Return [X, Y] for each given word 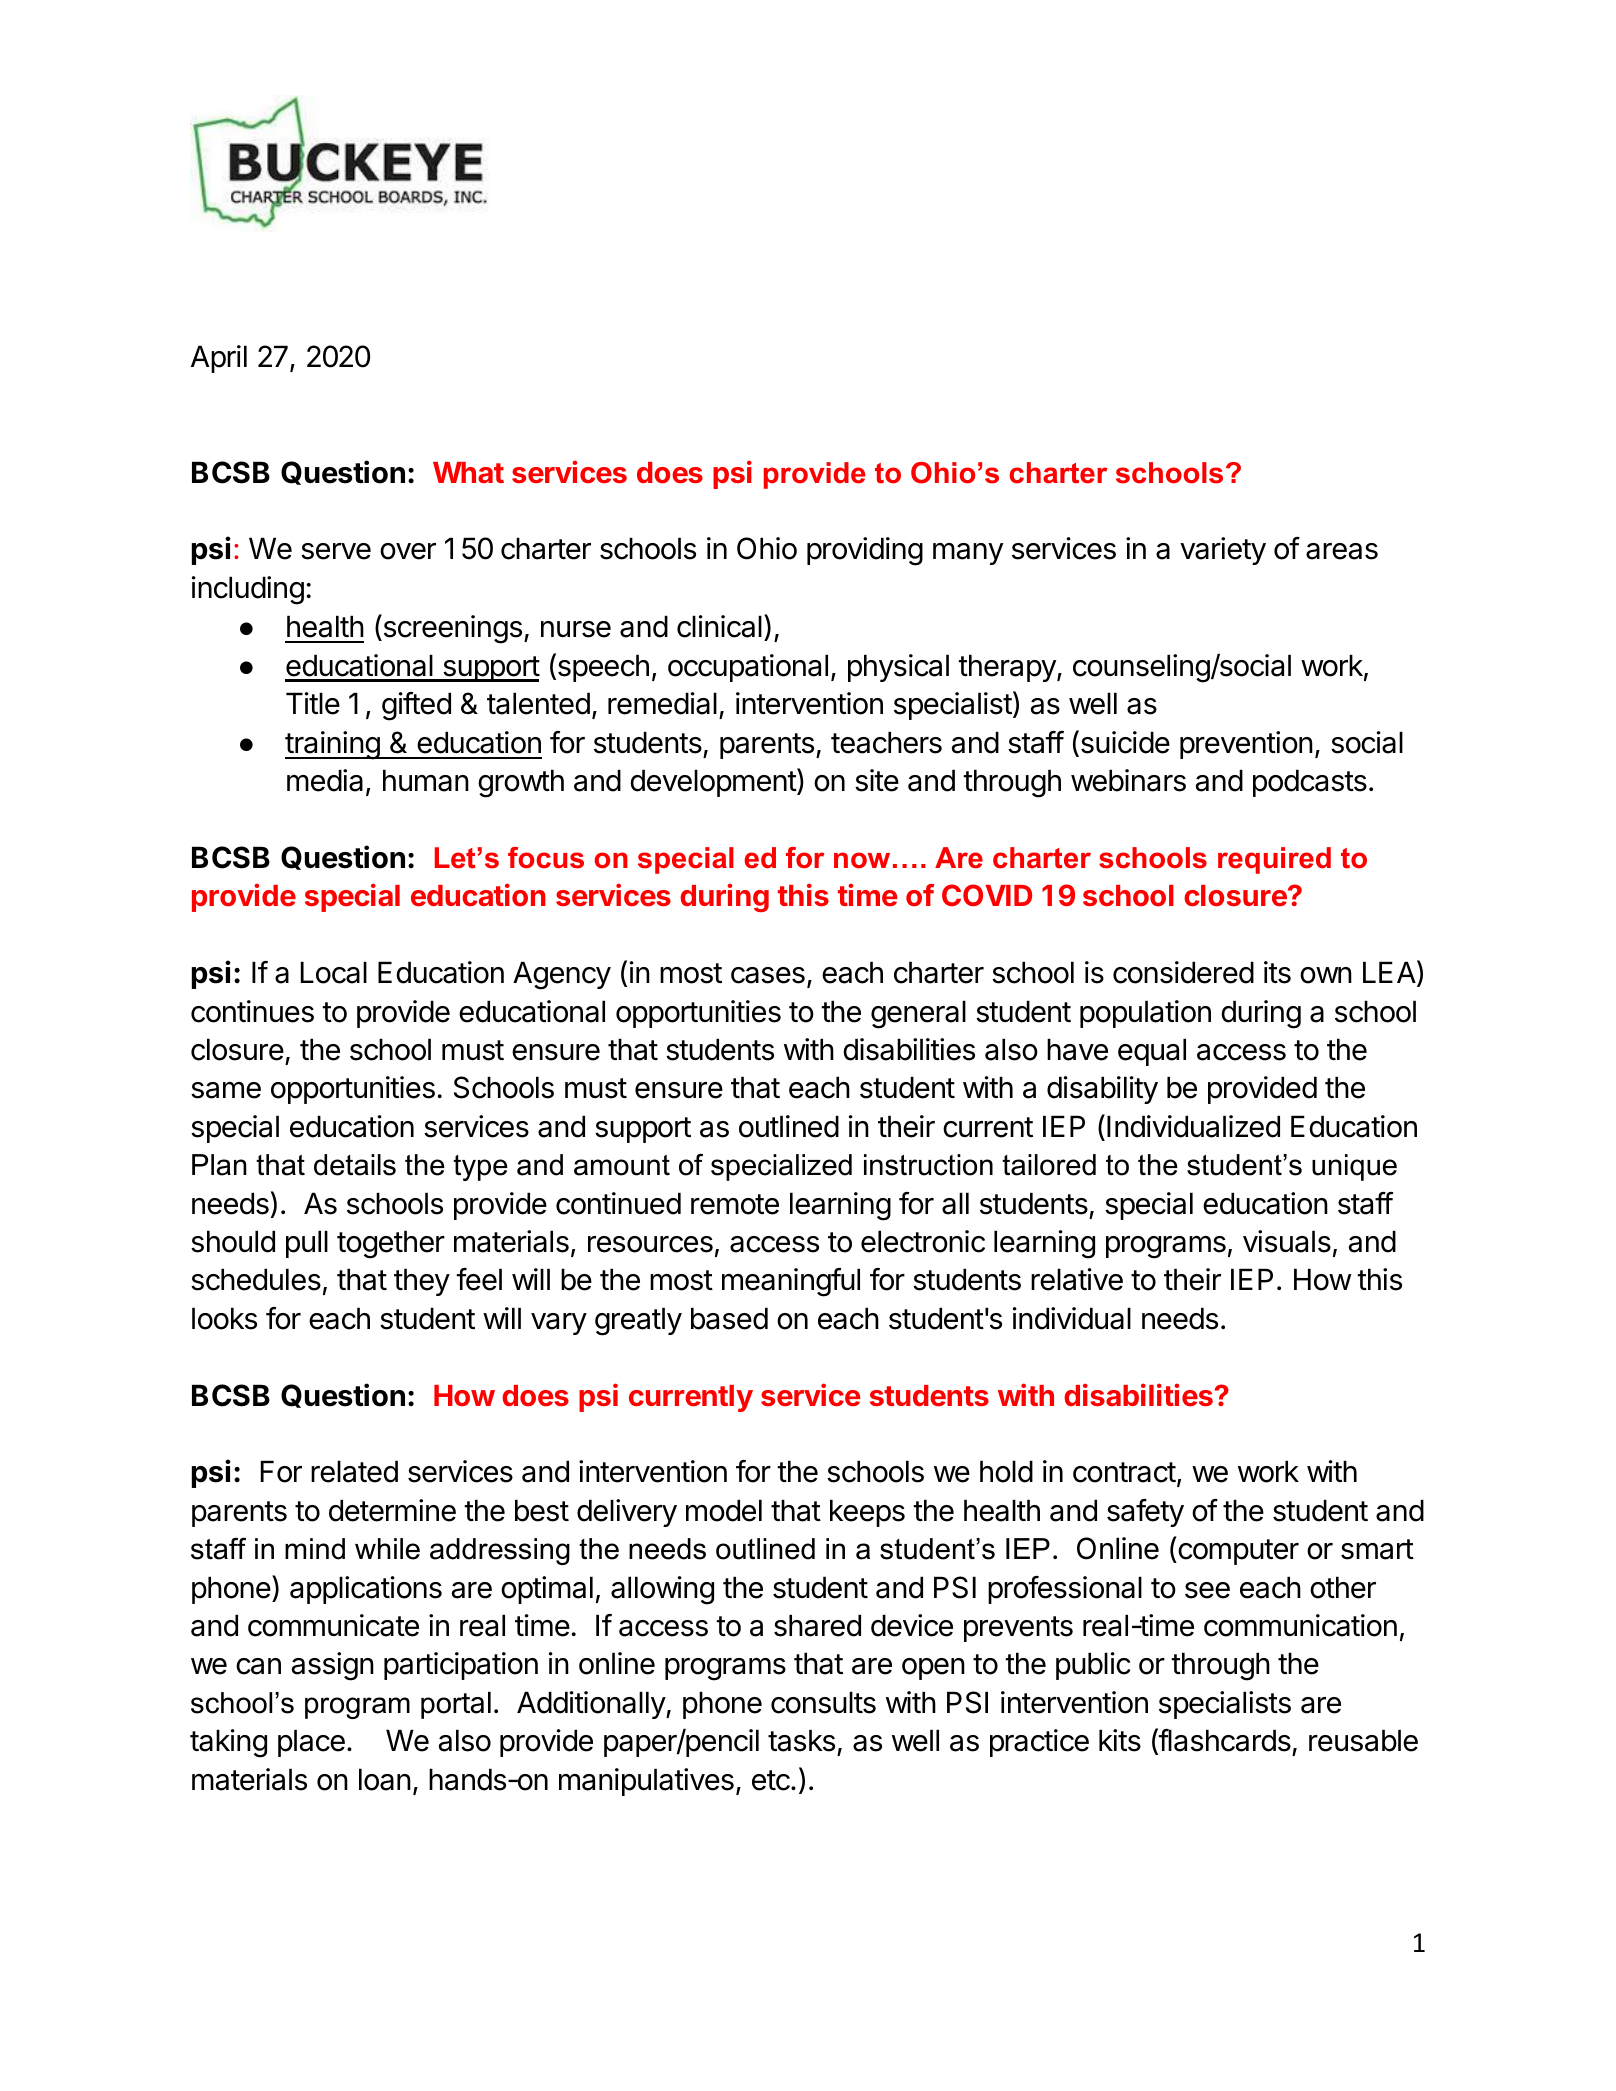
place [311, 1743]
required [1274, 860]
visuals [1287, 1241]
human [426, 780]
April [219, 359]
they [422, 1282]
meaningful [791, 1282]
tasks [801, 1740]
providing [865, 551]
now [862, 860]
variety [1223, 551]
